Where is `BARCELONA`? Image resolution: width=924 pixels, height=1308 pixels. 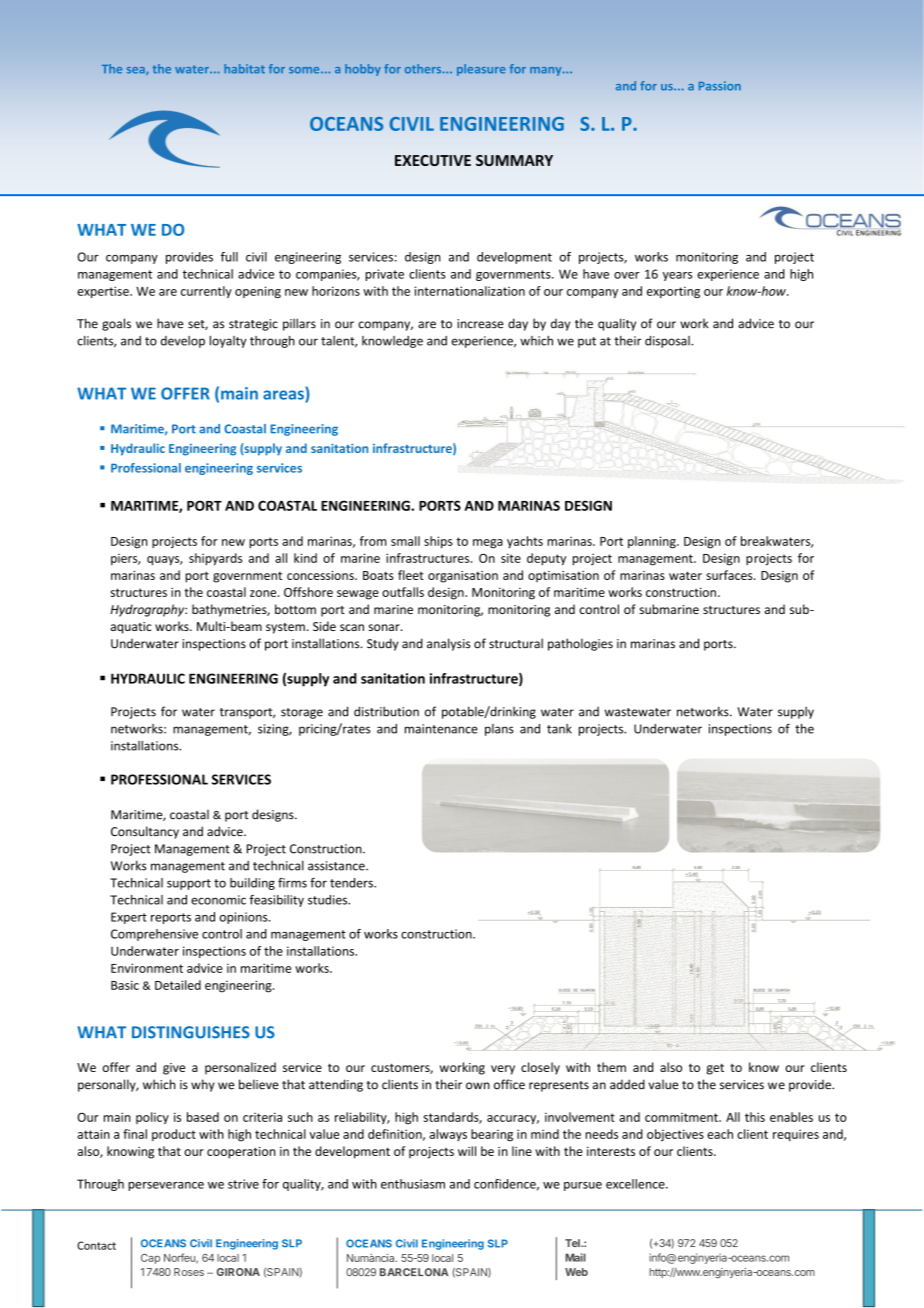 BARCELONA is located at coordinates (414, 1272).
